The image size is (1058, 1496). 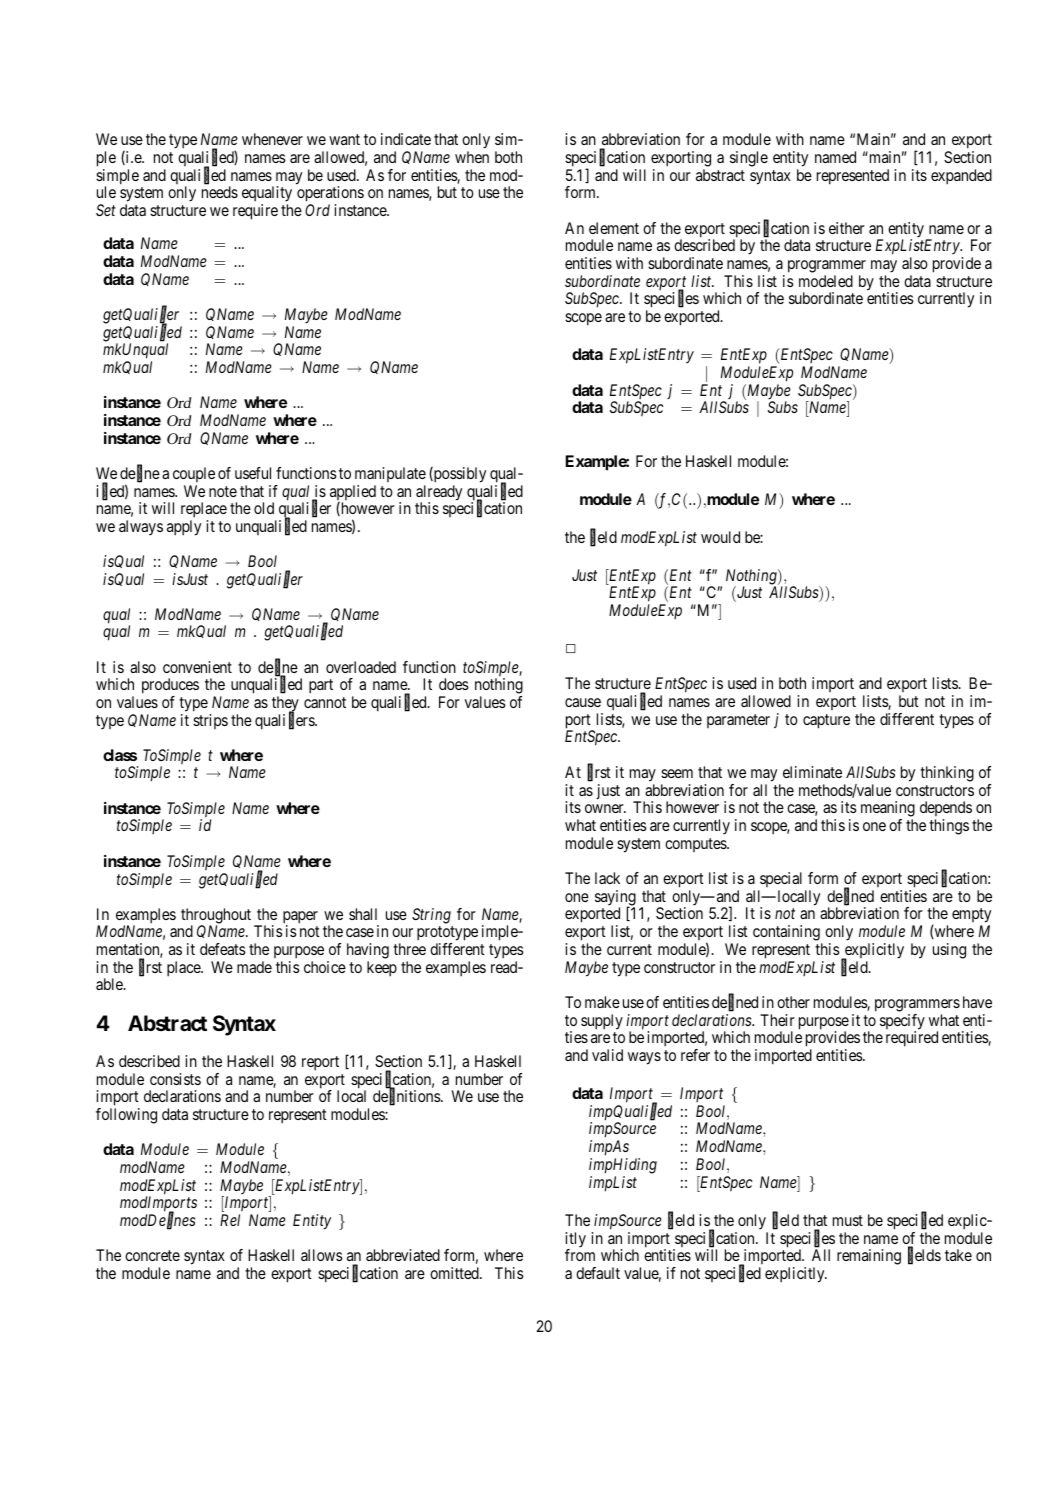 What do you see at coordinates (720, 537) in the screenshot?
I see `would` at bounding box center [720, 537].
